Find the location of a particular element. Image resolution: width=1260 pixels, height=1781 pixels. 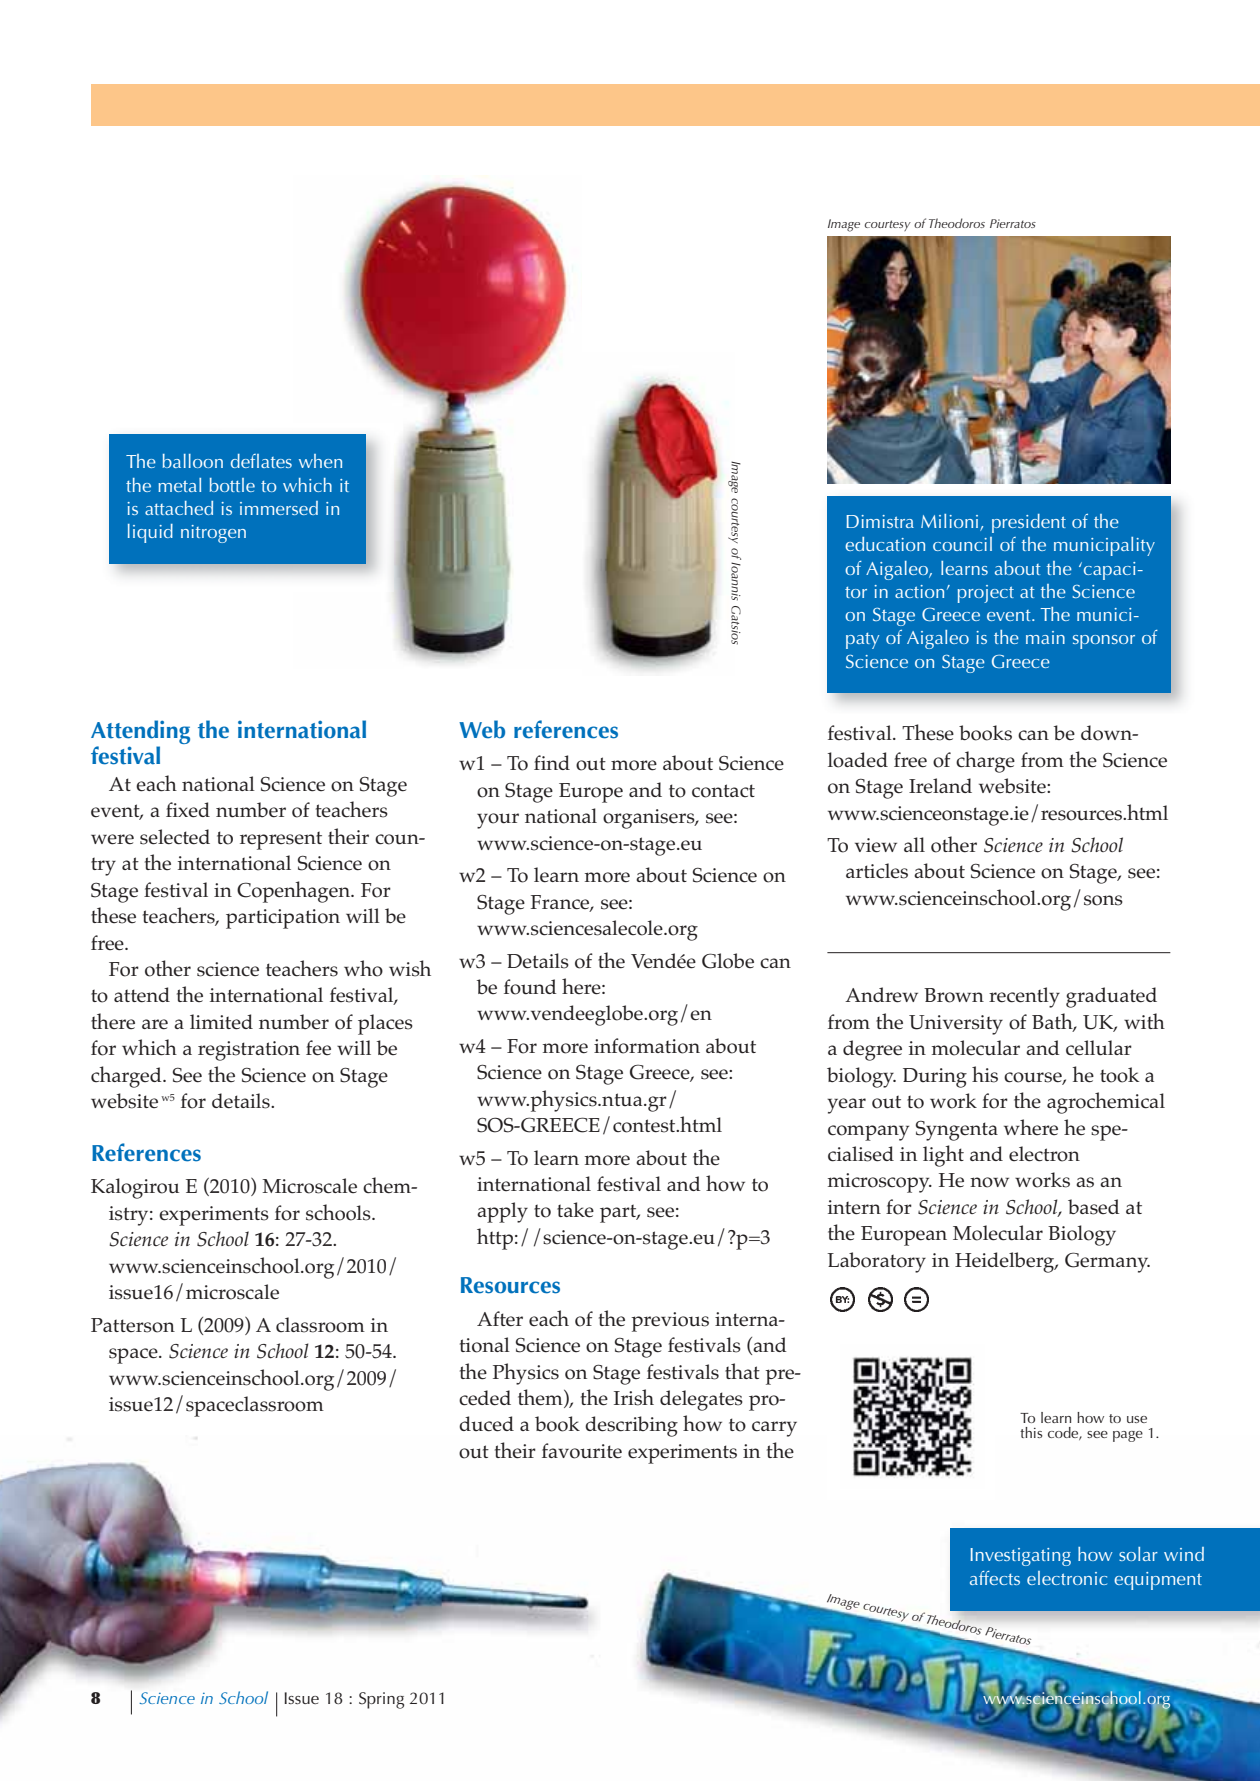

registration is located at coordinates (249, 1051).
